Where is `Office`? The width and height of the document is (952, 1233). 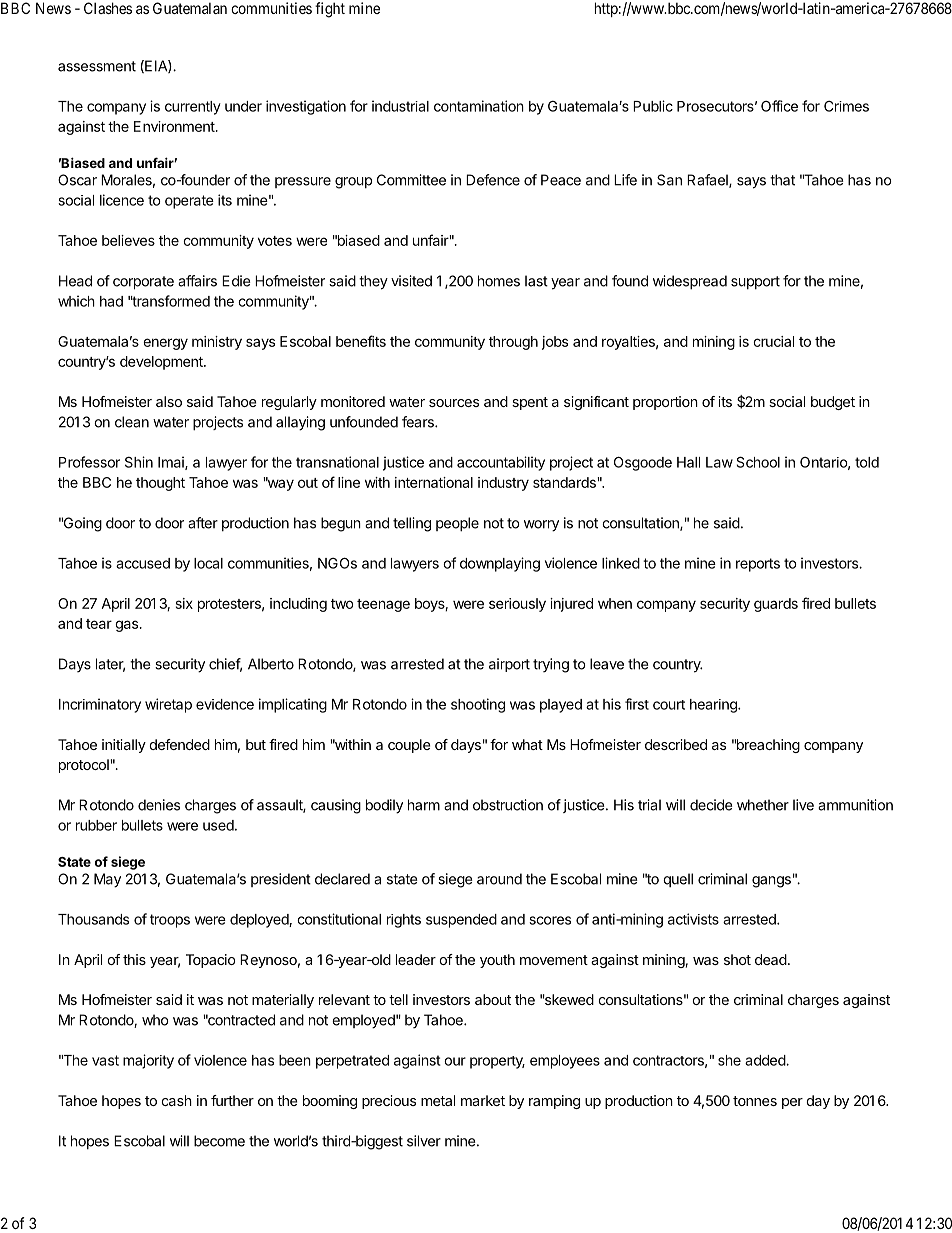
Office is located at coordinates (779, 106).
